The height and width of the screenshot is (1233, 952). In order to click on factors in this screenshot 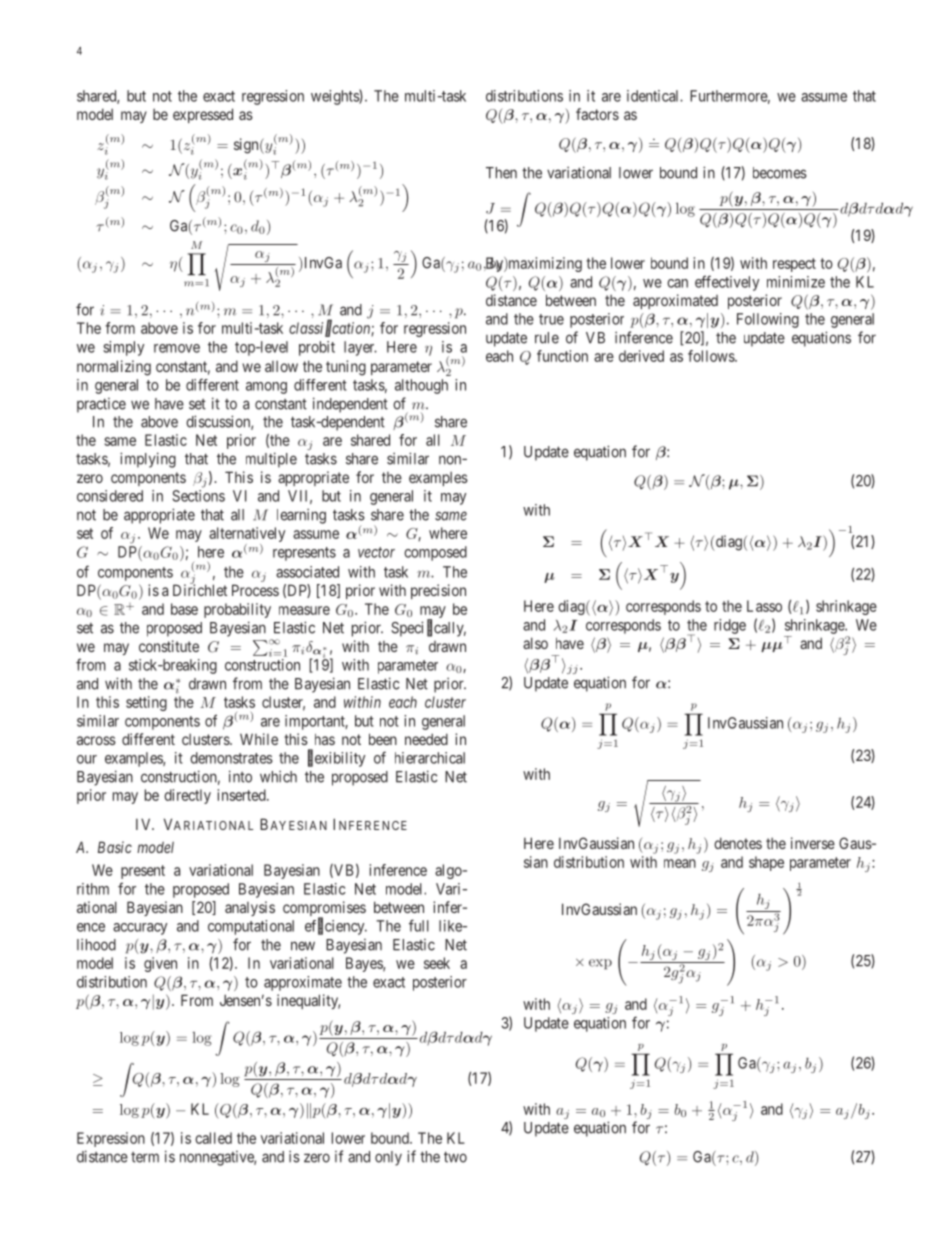, I will do `click(597, 114)`.
